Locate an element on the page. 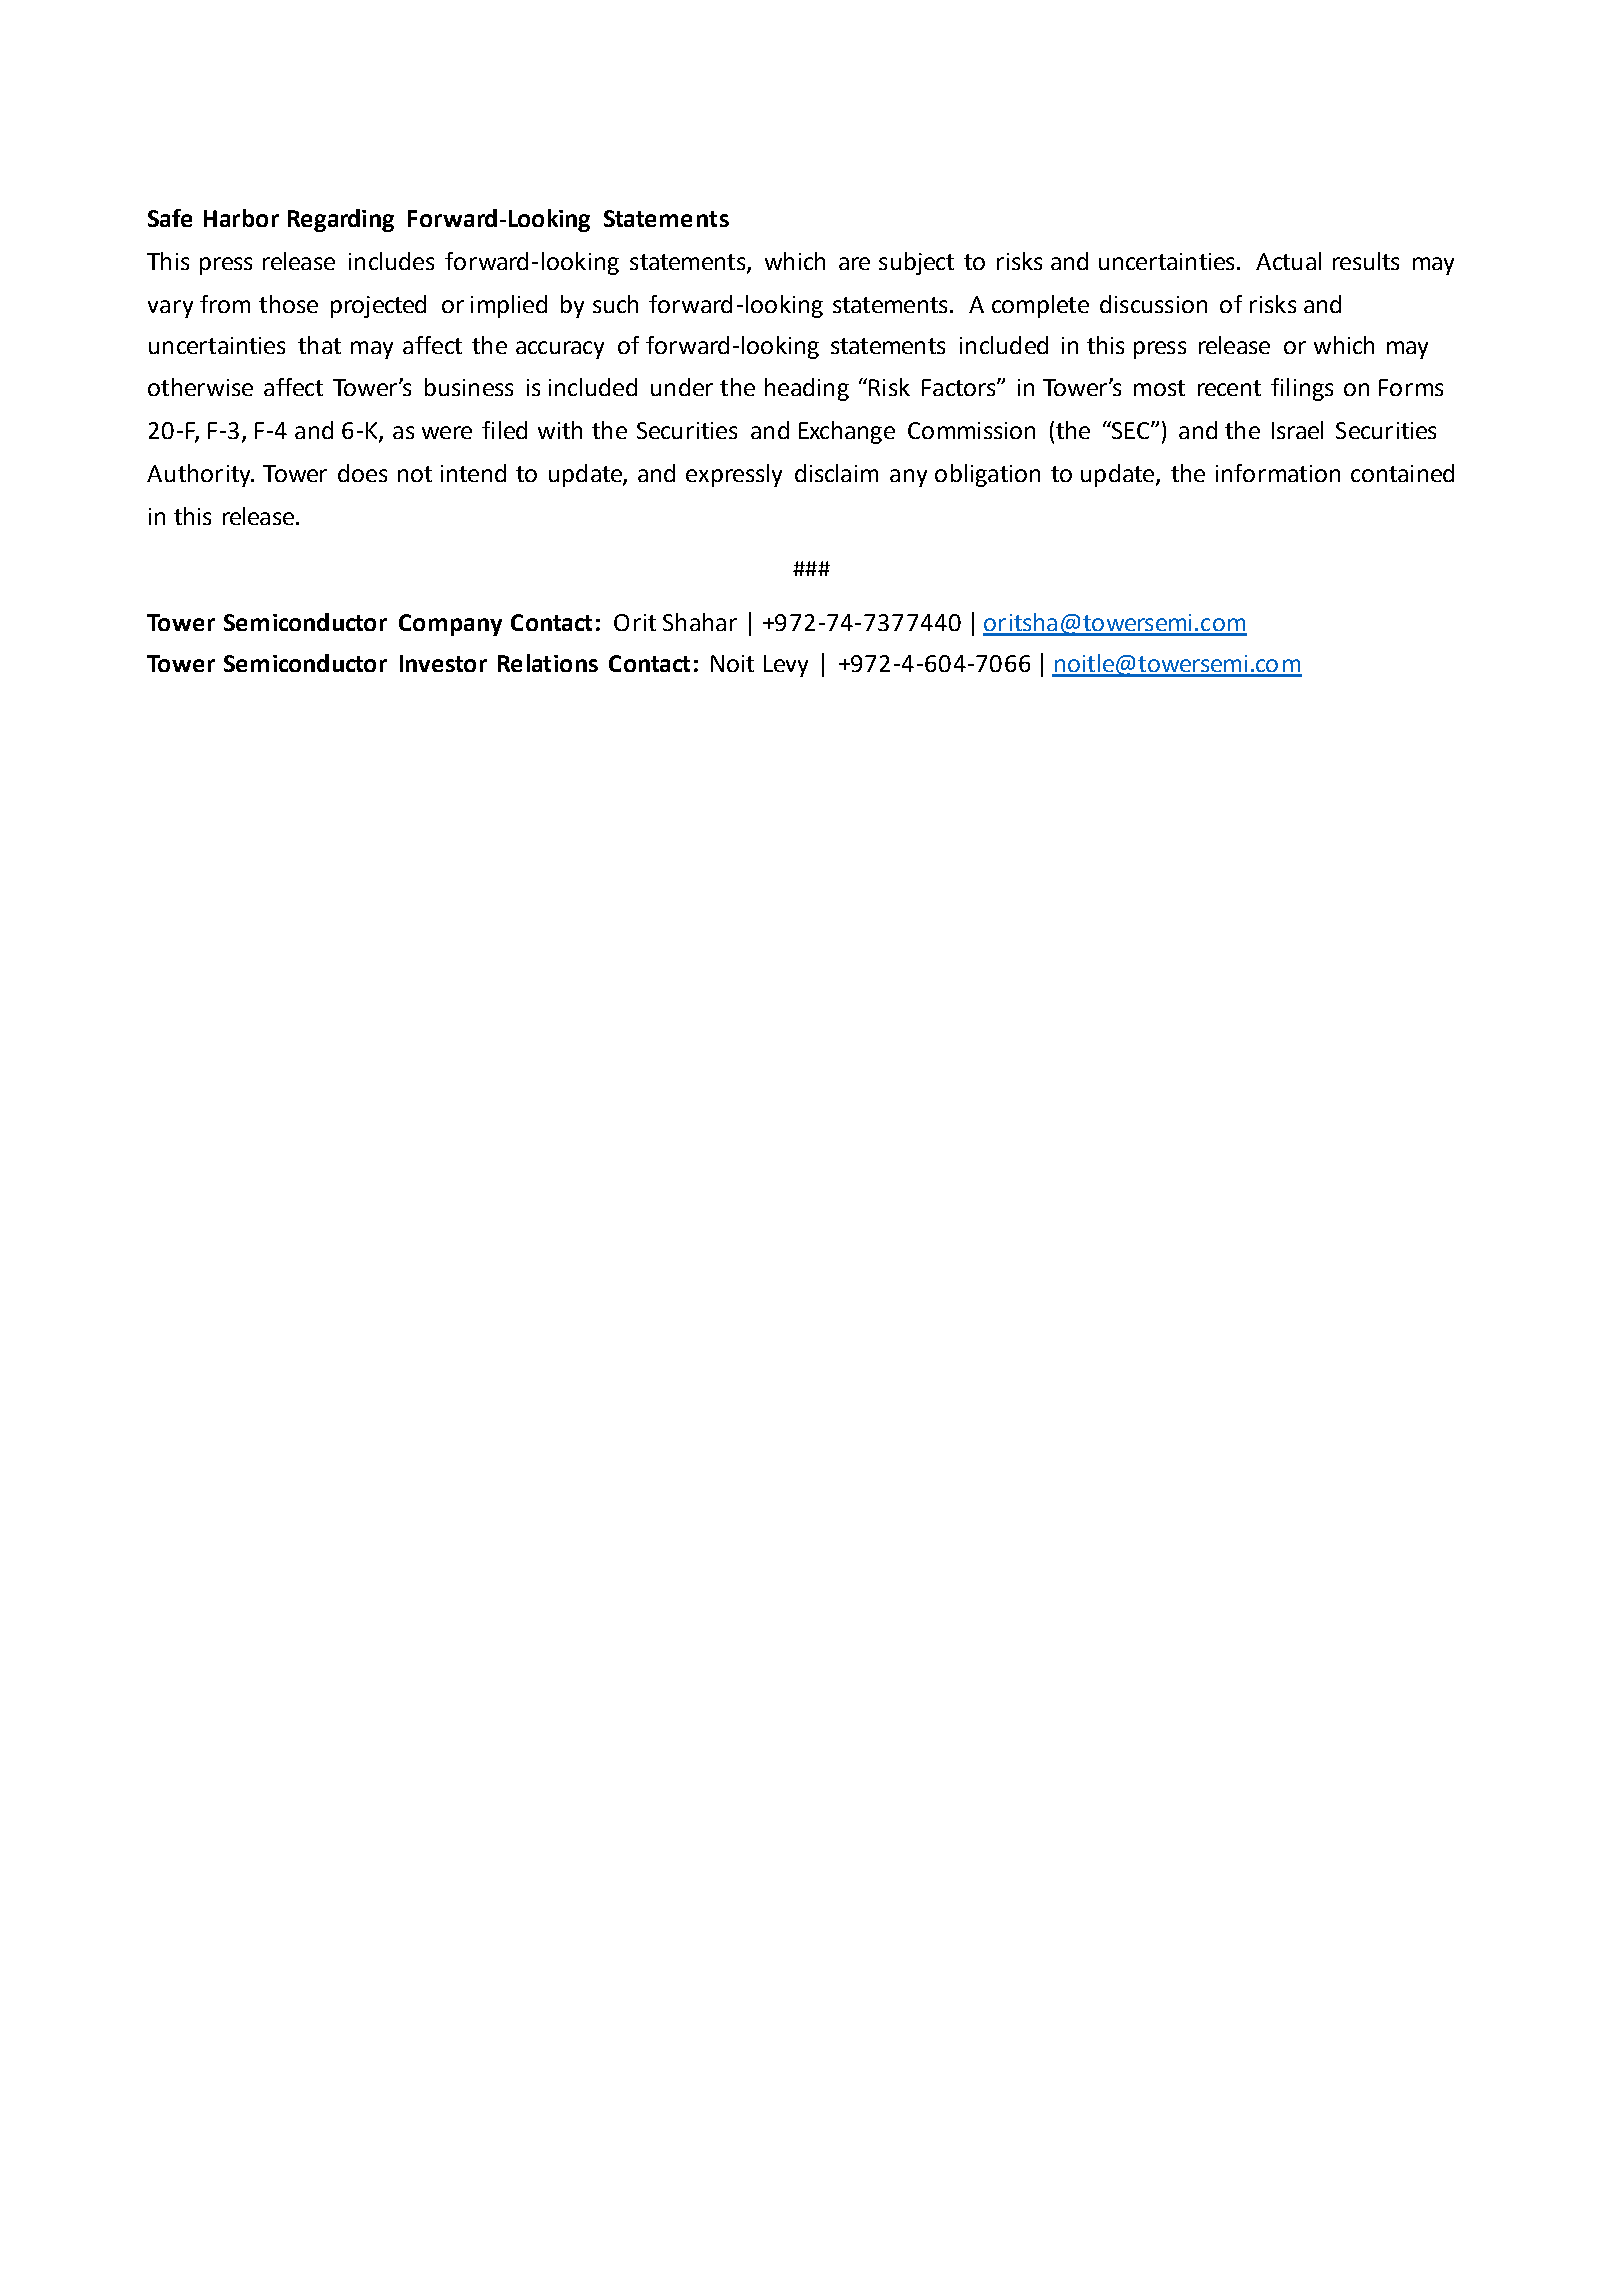 The height and width of the page is (2293, 1621). are is located at coordinates (854, 263).
